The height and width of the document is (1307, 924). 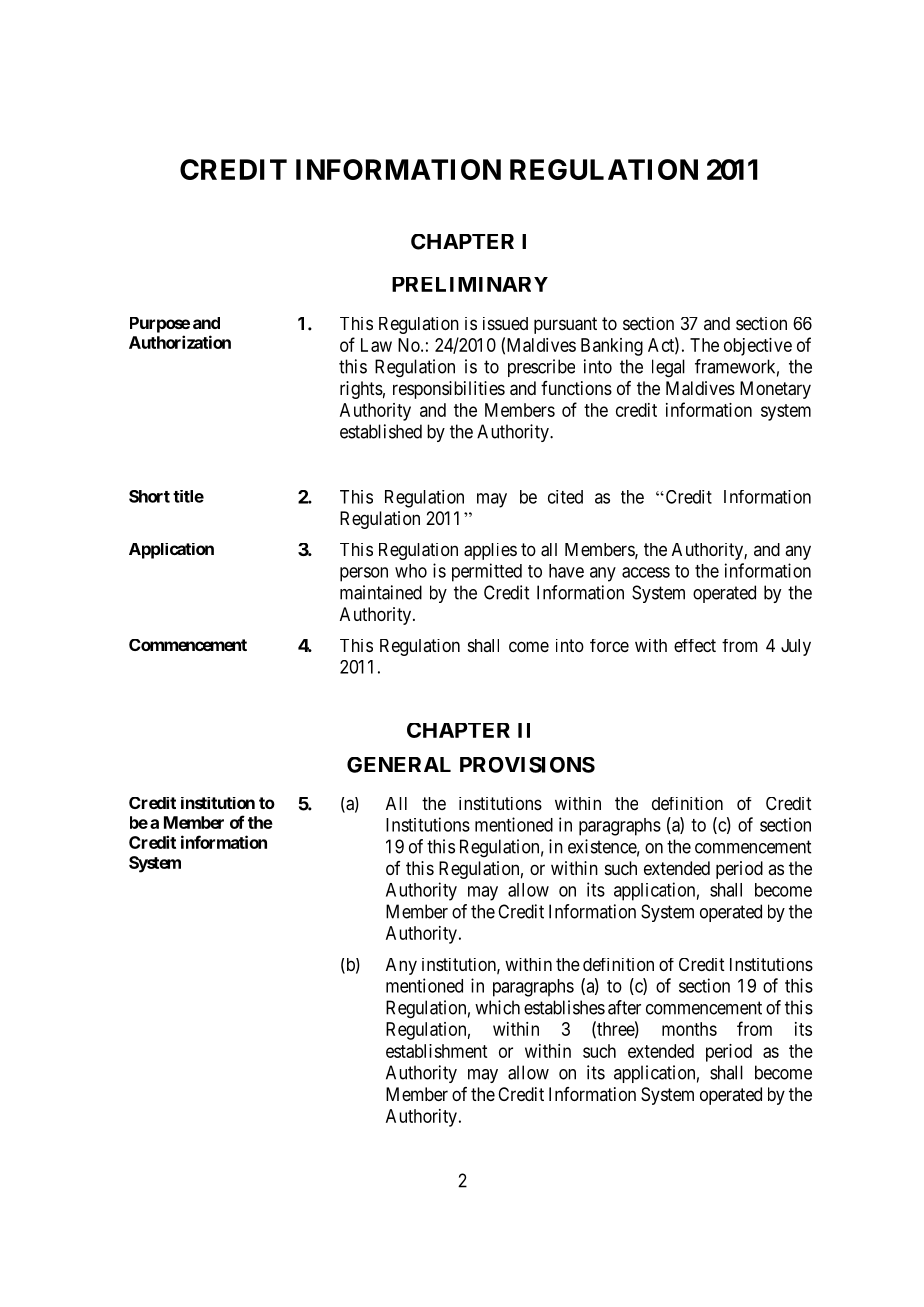 I want to click on Short, so click(x=149, y=496).
